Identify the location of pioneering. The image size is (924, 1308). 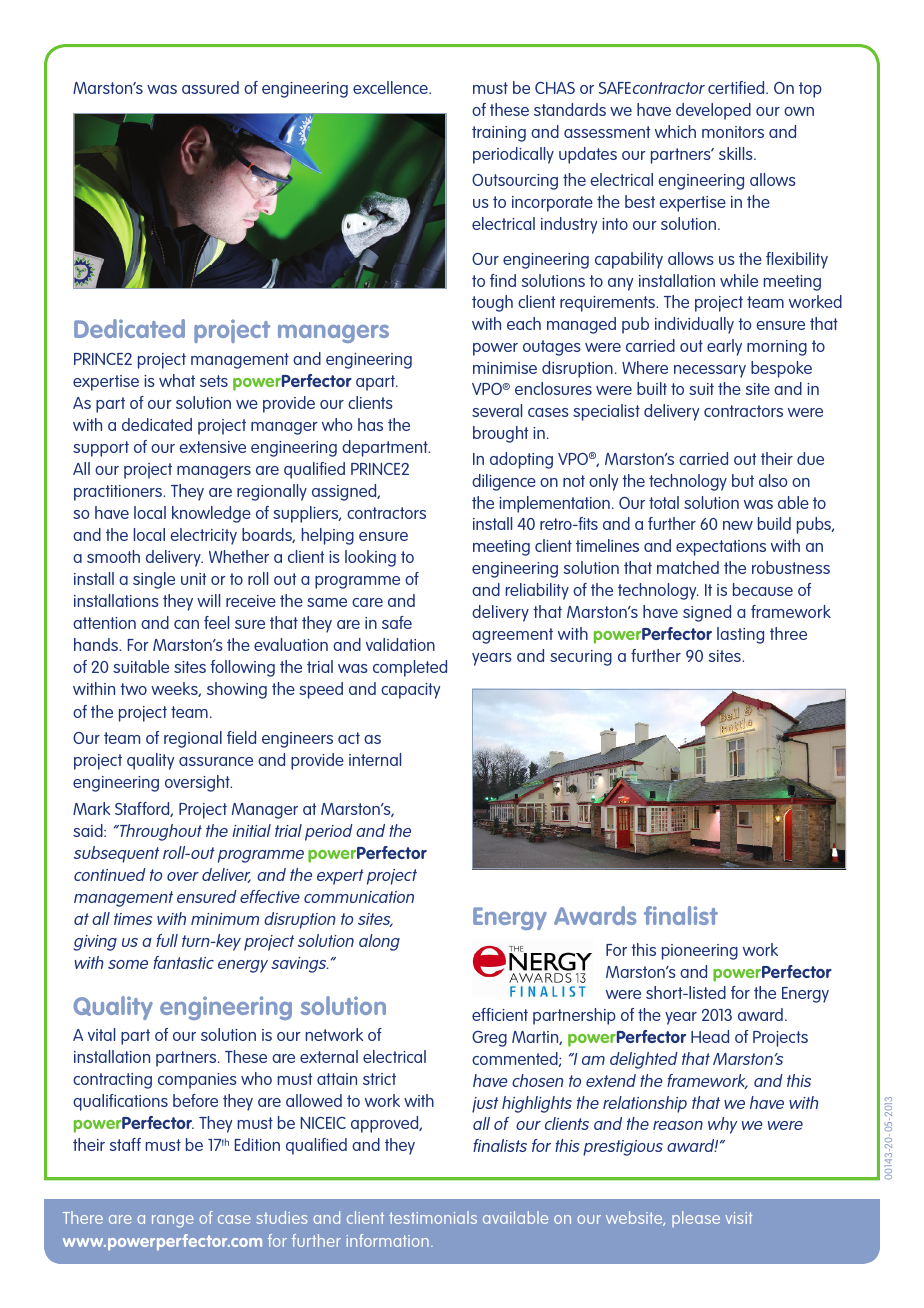
(700, 952).
